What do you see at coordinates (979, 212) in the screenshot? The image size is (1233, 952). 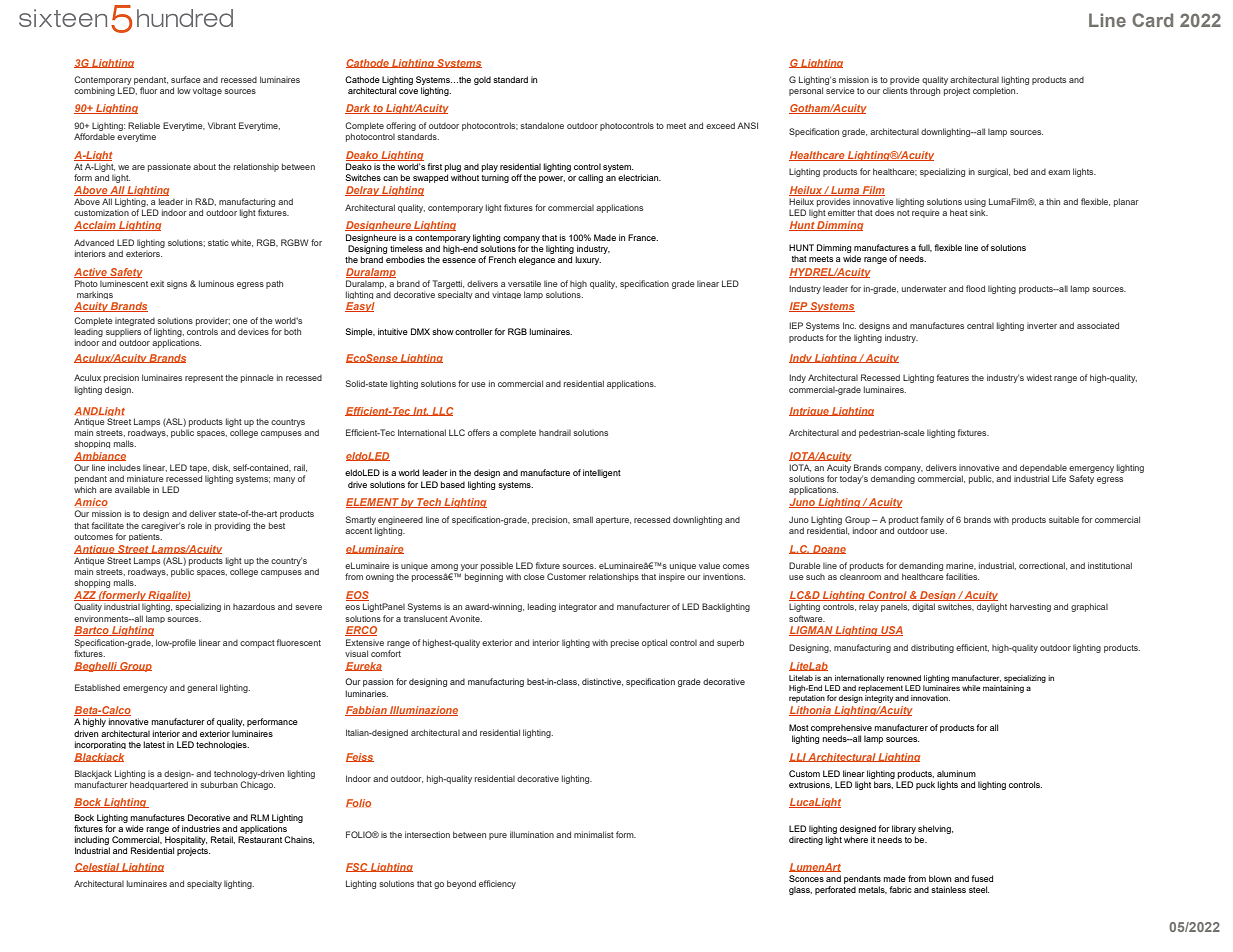 I see `sink` at bounding box center [979, 212].
